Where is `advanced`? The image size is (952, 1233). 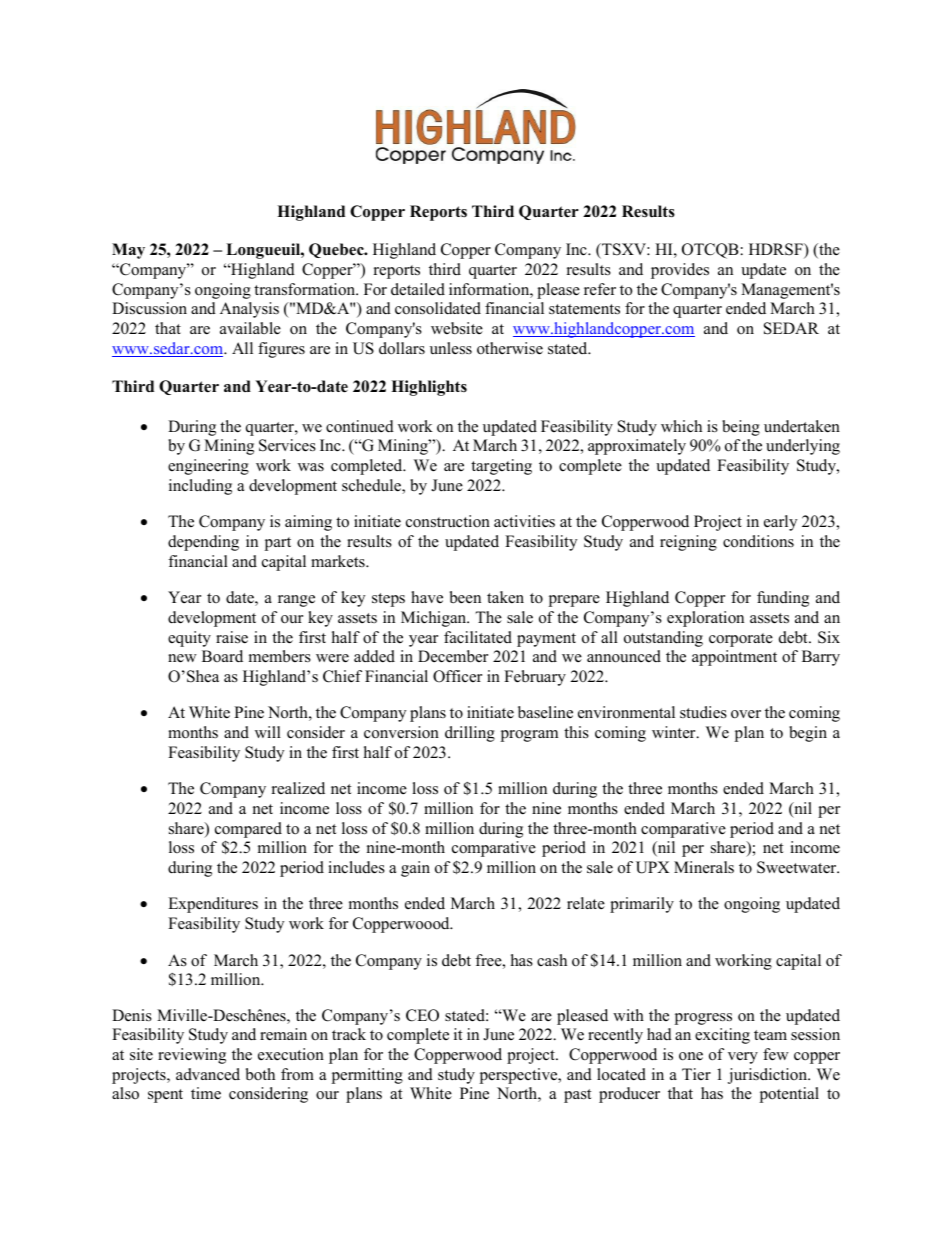
advanced is located at coordinates (208, 1074).
